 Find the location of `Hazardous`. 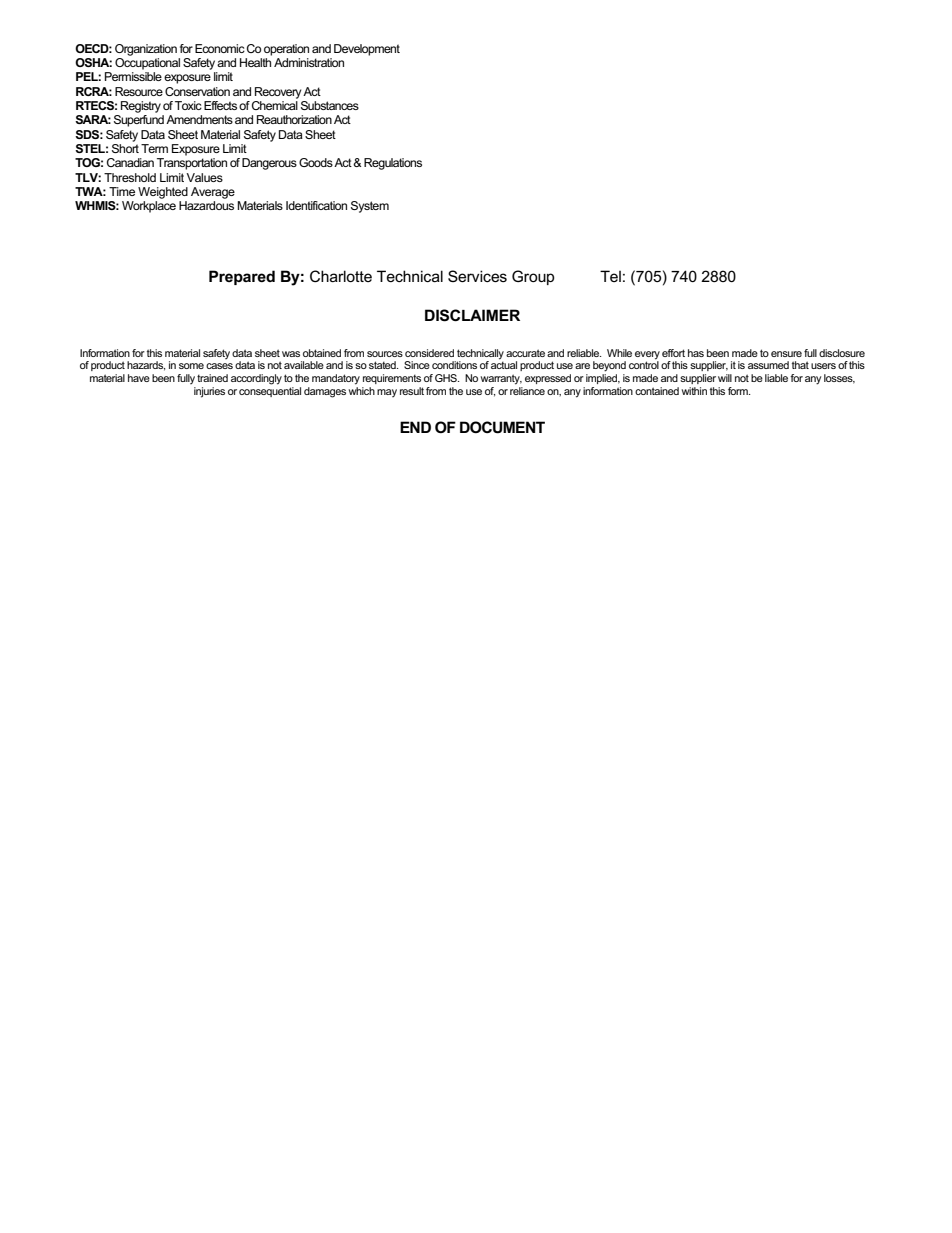

Hazardous is located at coordinates (206, 205).
